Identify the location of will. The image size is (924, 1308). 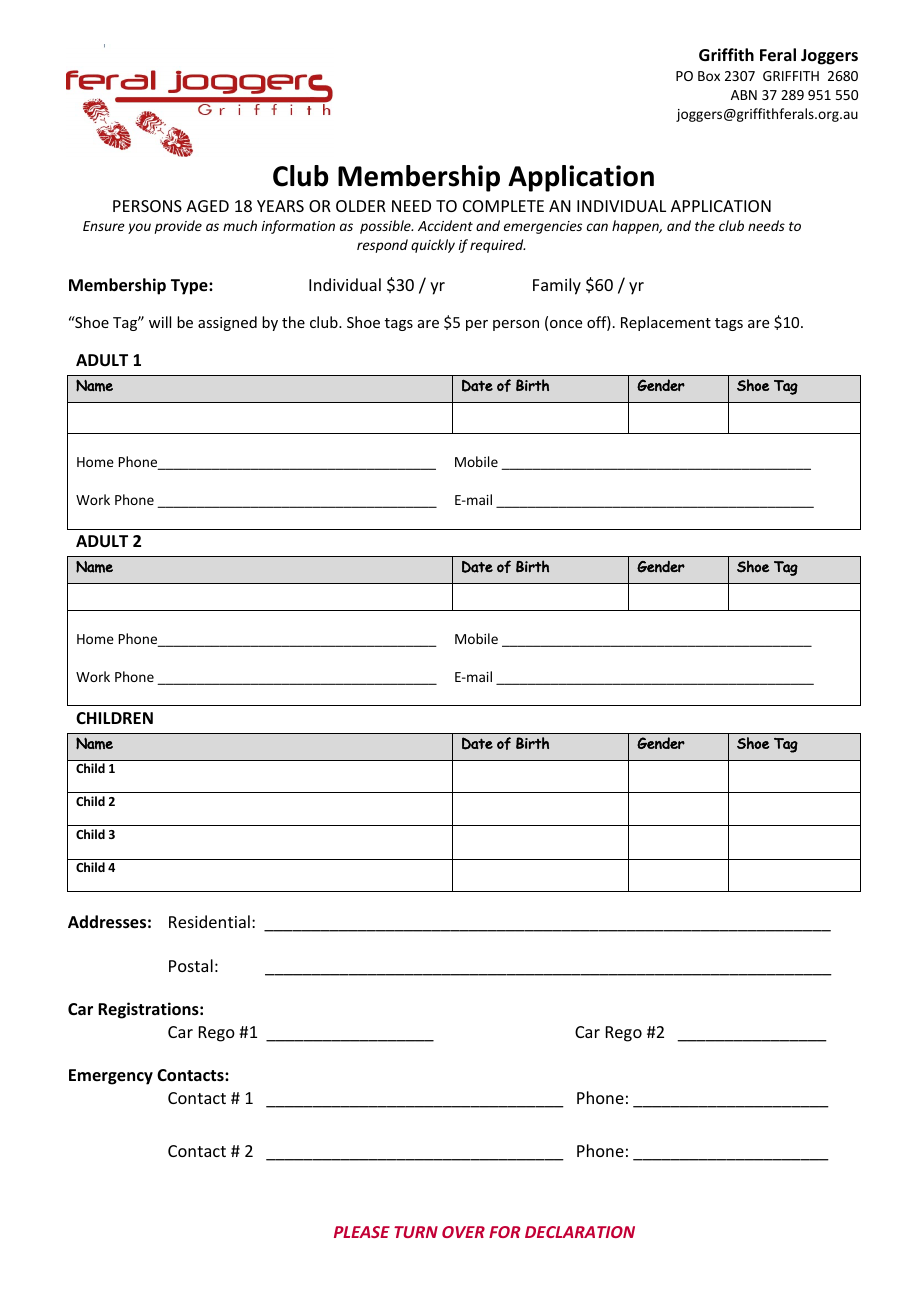
(160, 322).
